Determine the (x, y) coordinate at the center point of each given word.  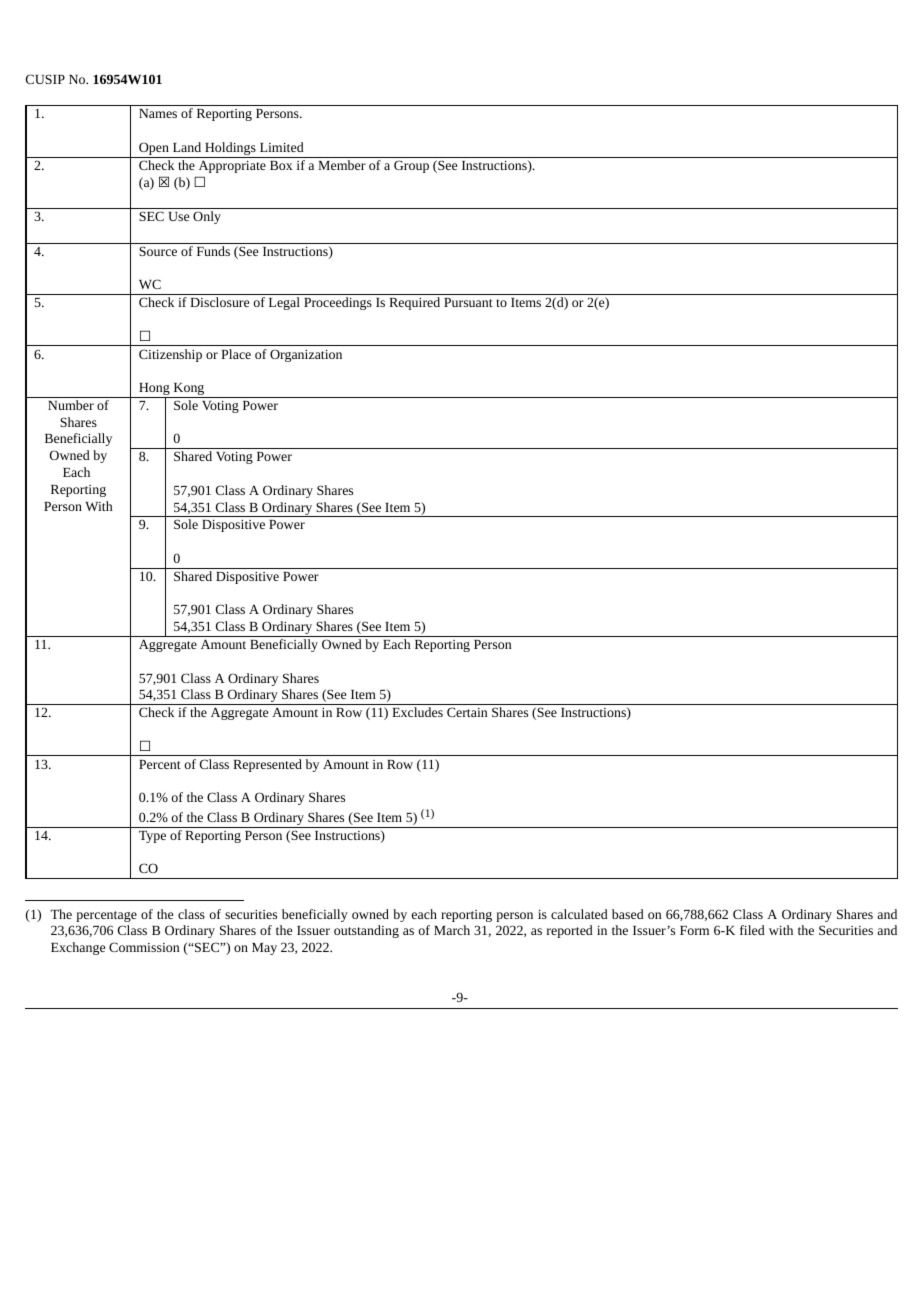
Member (342, 165)
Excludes (417, 712)
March (452, 930)
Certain (467, 712)
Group (411, 166)
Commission (144, 947)
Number (71, 405)
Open (154, 150)
